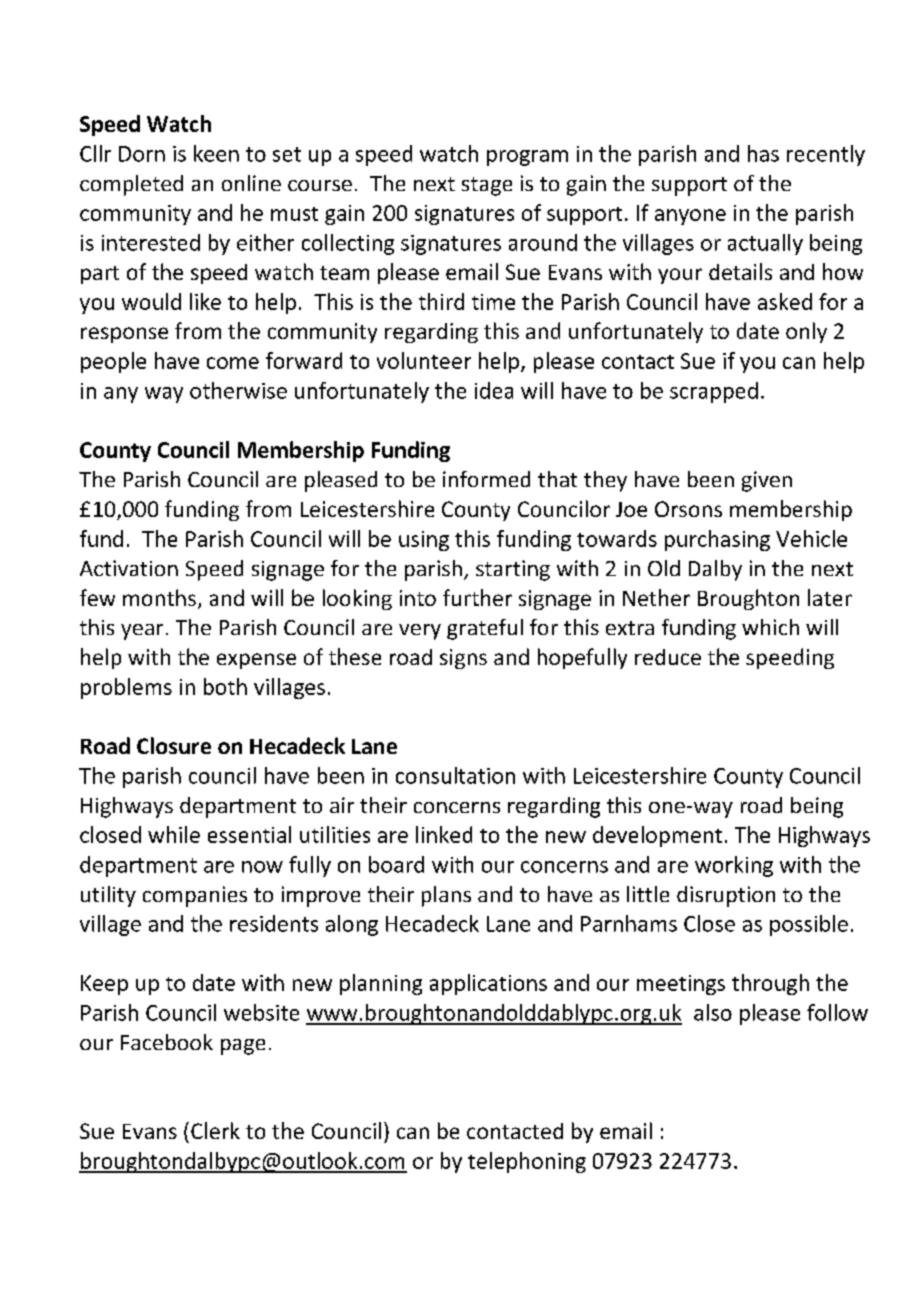 This document has width=924, height=1313. I want to click on which, so click(770, 627).
